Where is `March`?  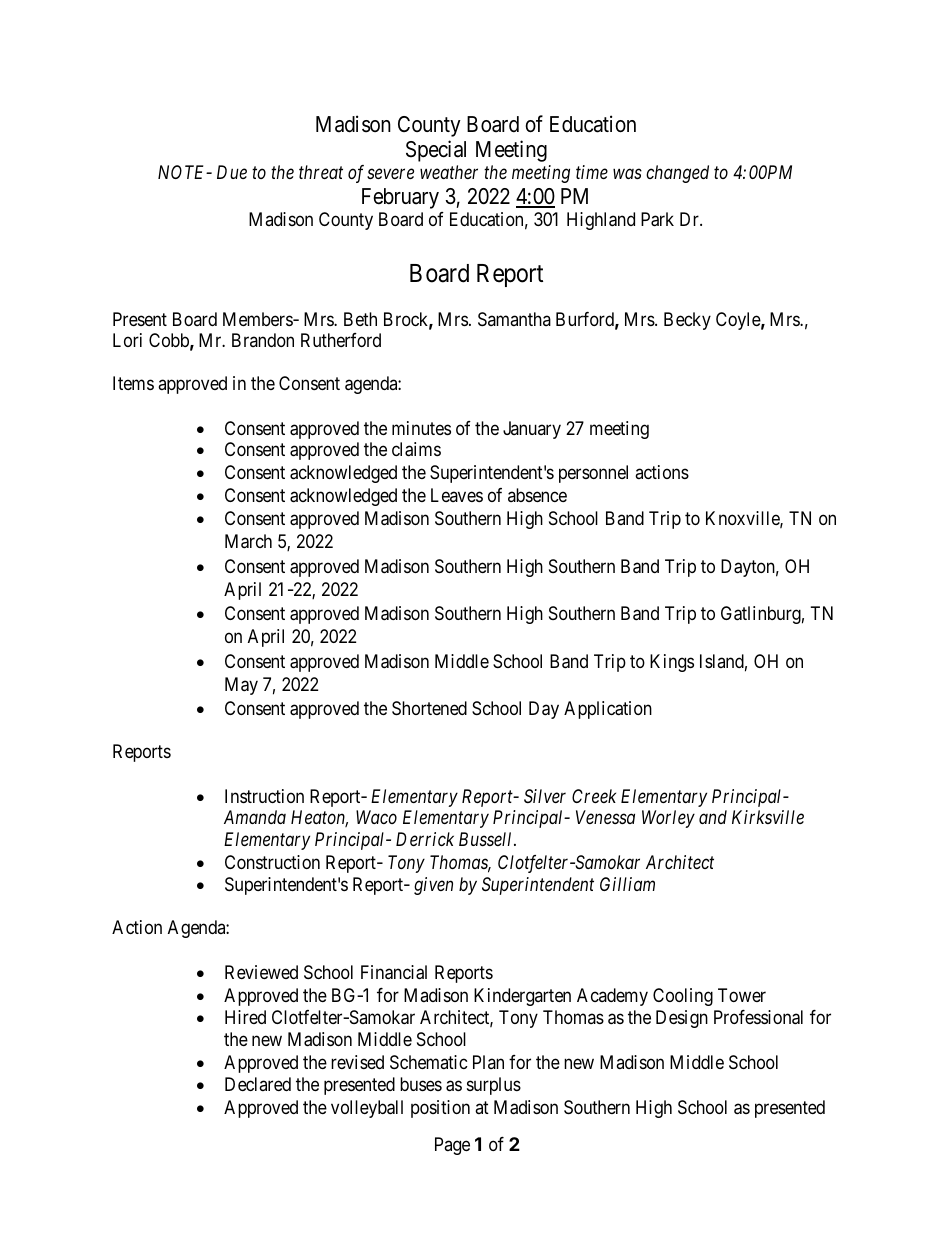
March is located at coordinates (248, 541).
